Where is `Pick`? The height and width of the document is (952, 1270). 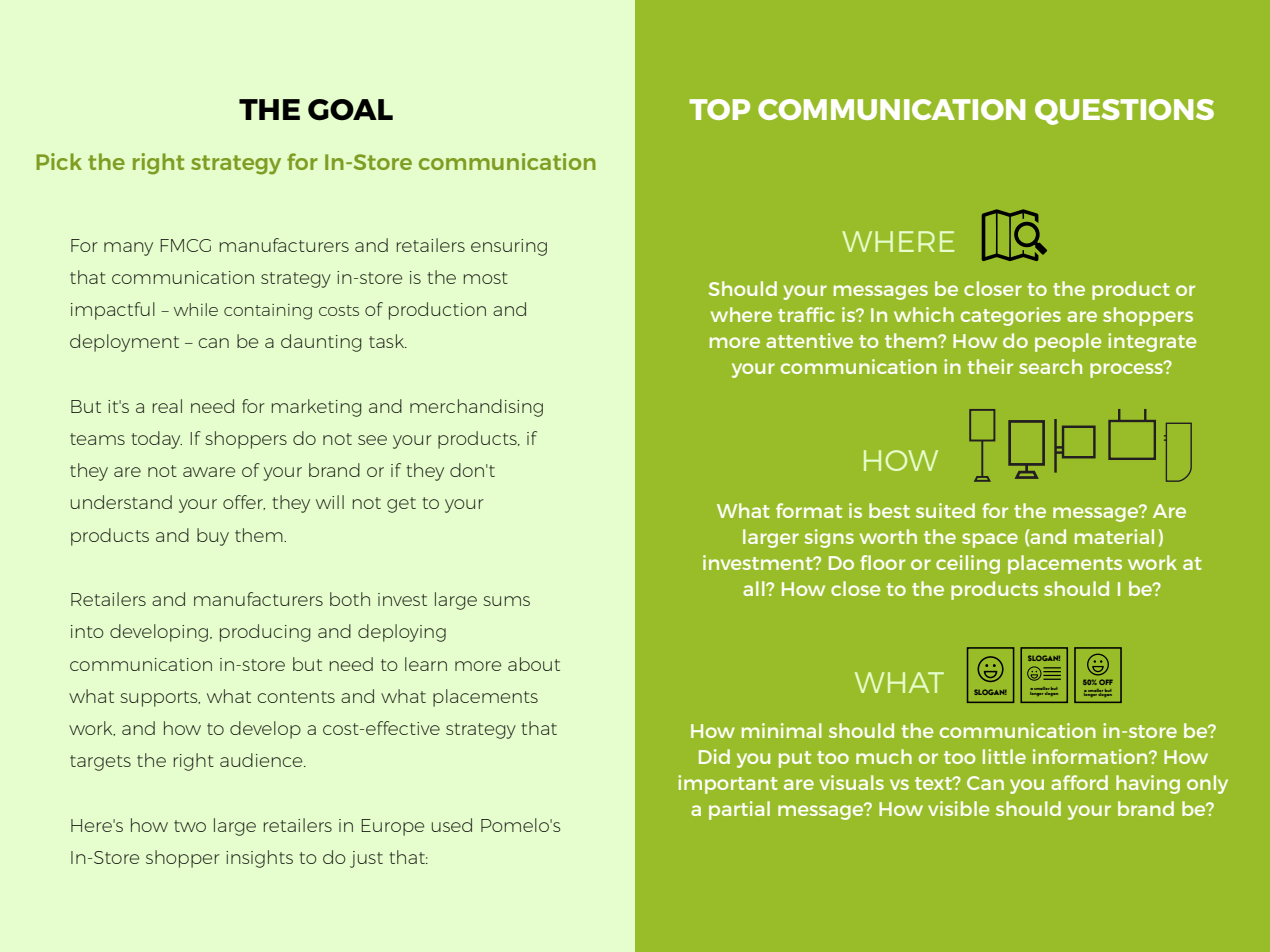 Pick is located at coordinates (59, 161).
